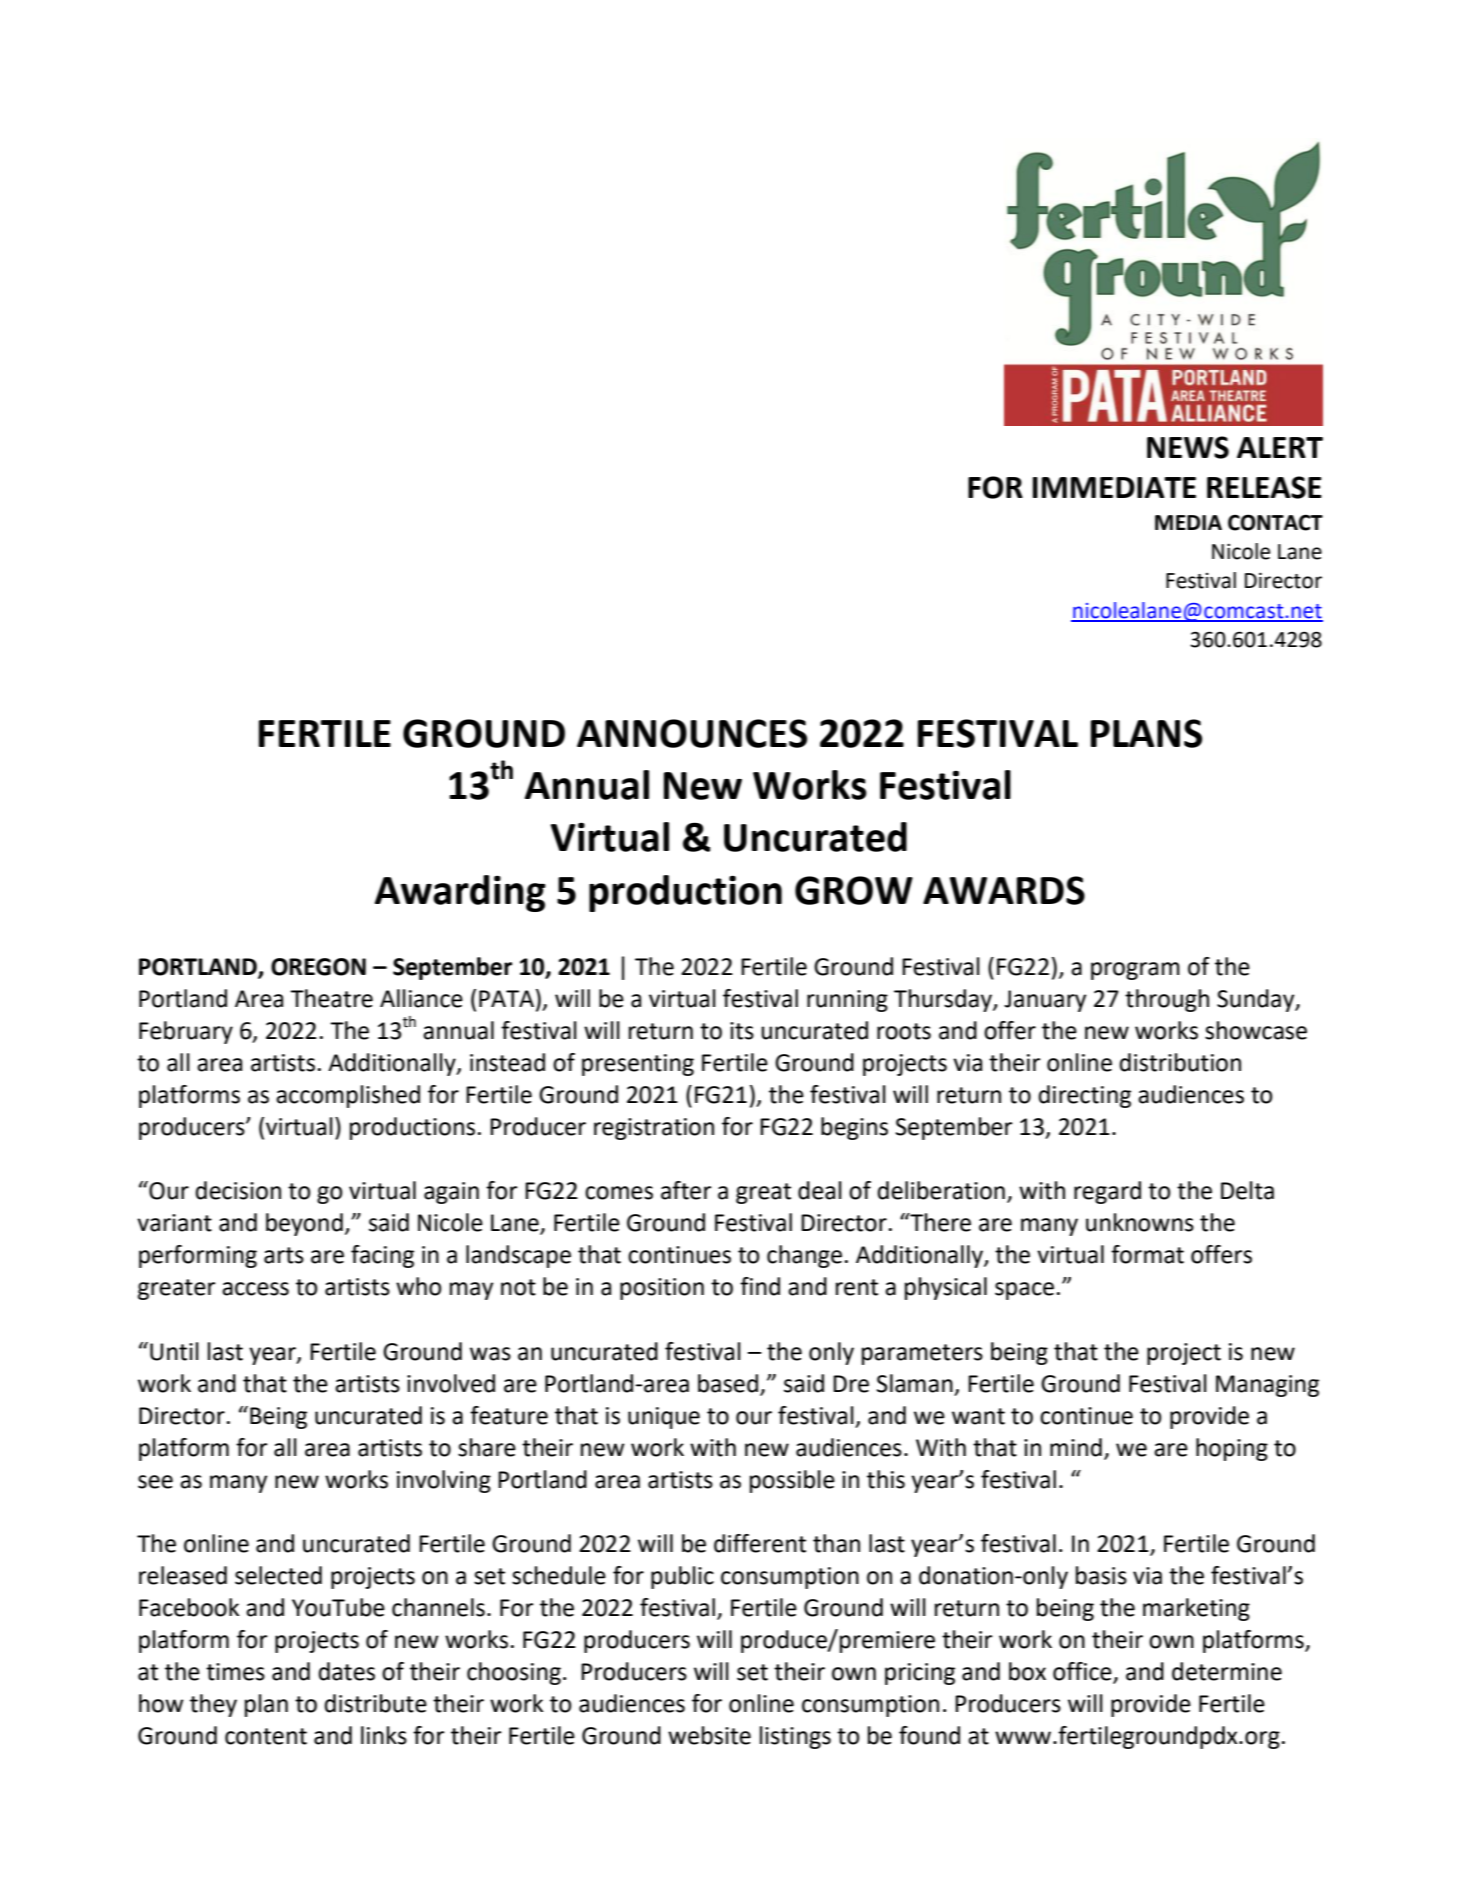 Image resolution: width=1460 pixels, height=1890 pixels. I want to click on accomplished, so click(348, 1096).
